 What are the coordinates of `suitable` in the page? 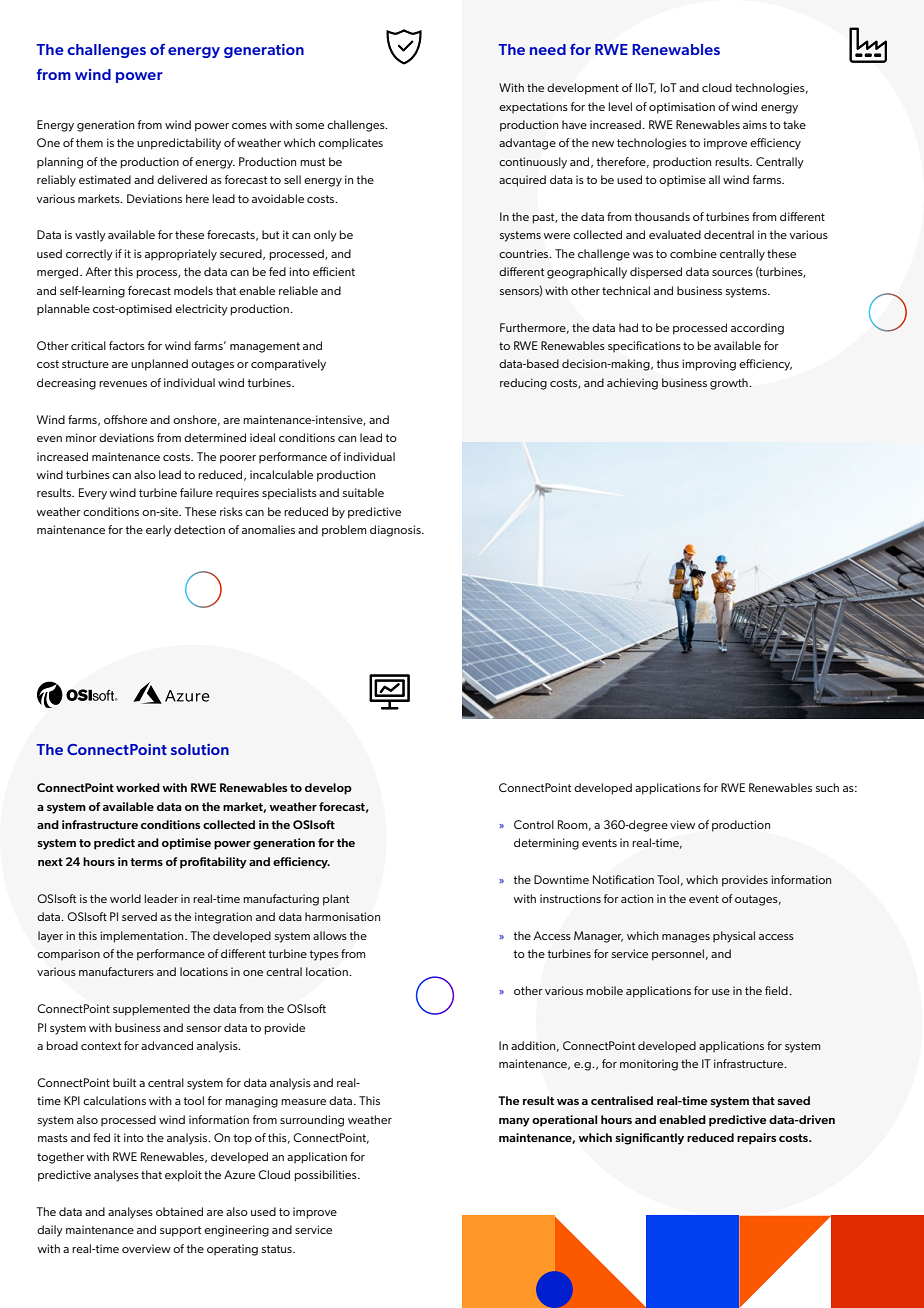 It's located at (363, 492).
